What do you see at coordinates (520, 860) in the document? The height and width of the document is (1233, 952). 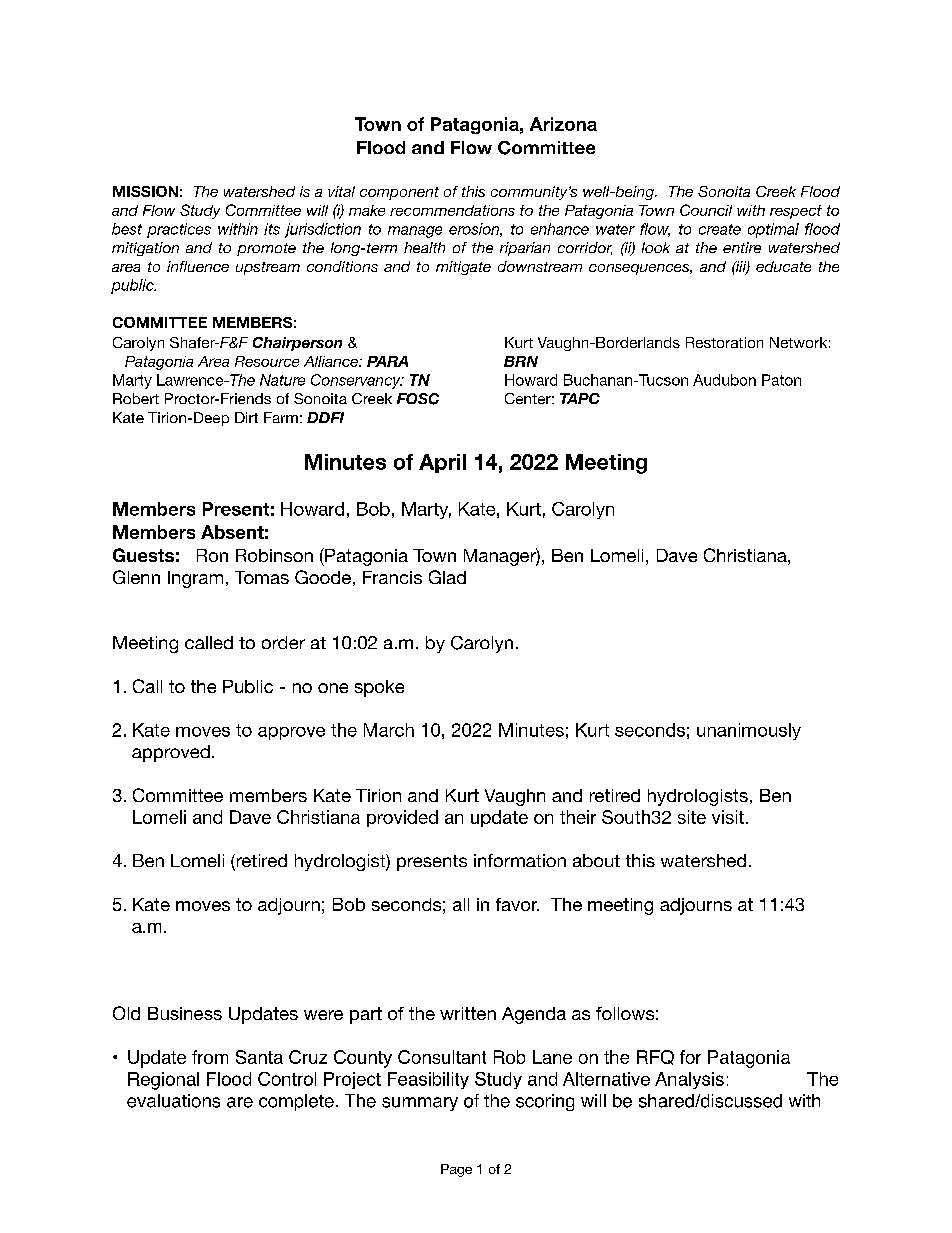 I see `information` at bounding box center [520, 860].
